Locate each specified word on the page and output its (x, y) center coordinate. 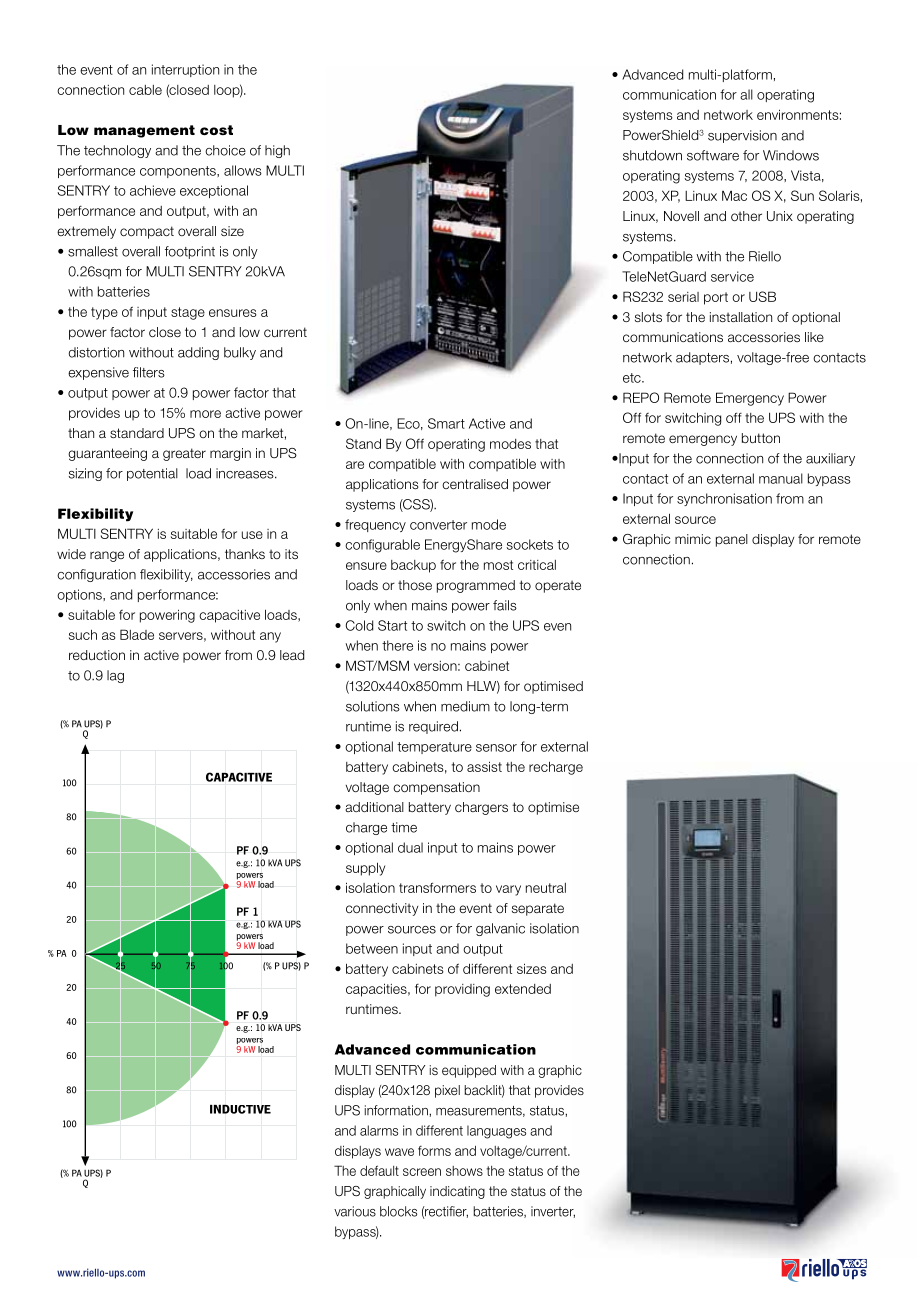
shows (464, 1171)
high (277, 151)
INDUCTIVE (240, 1109)
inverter (553, 1212)
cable (145, 90)
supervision (742, 136)
